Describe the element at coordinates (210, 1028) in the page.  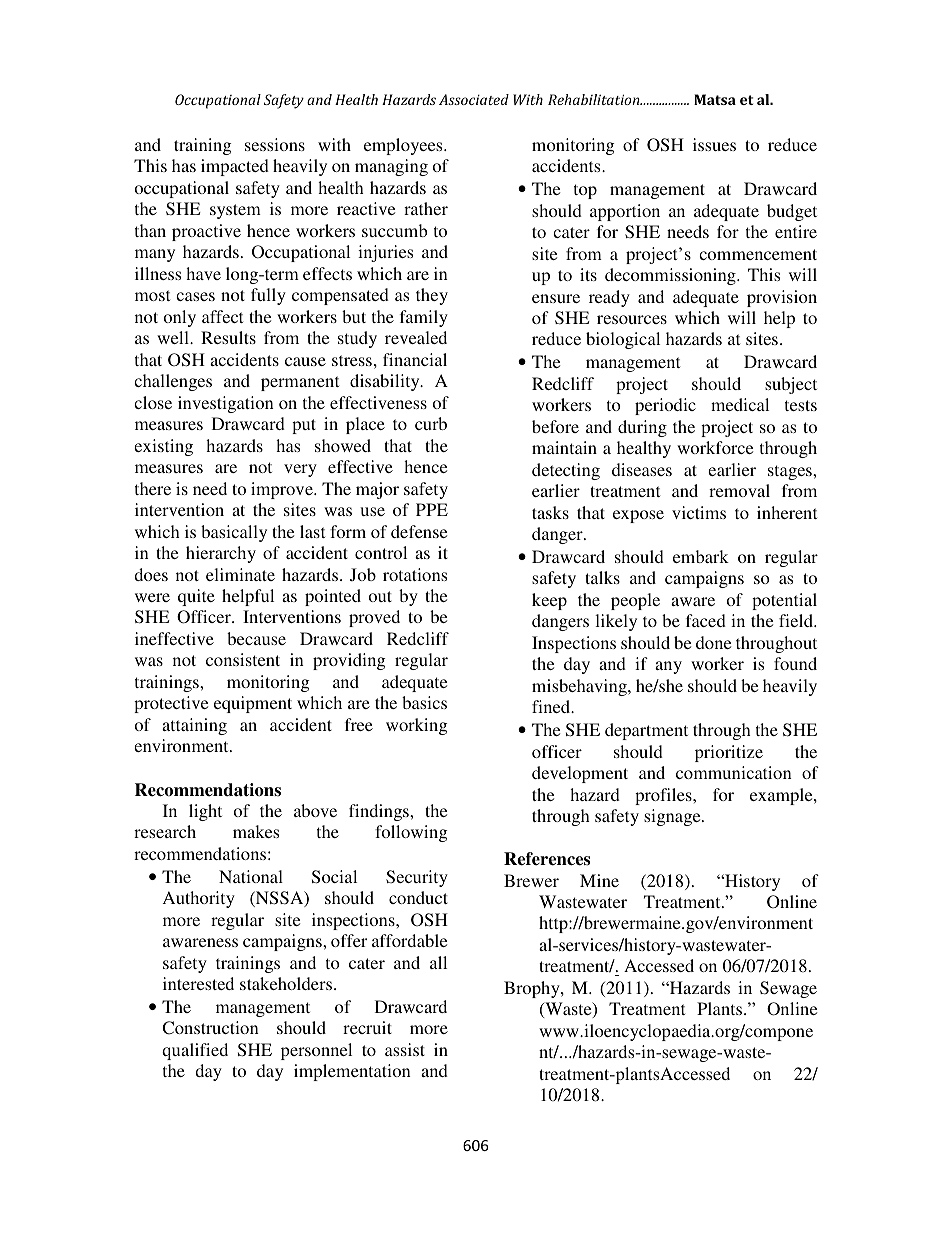
I see `Construction` at that location.
